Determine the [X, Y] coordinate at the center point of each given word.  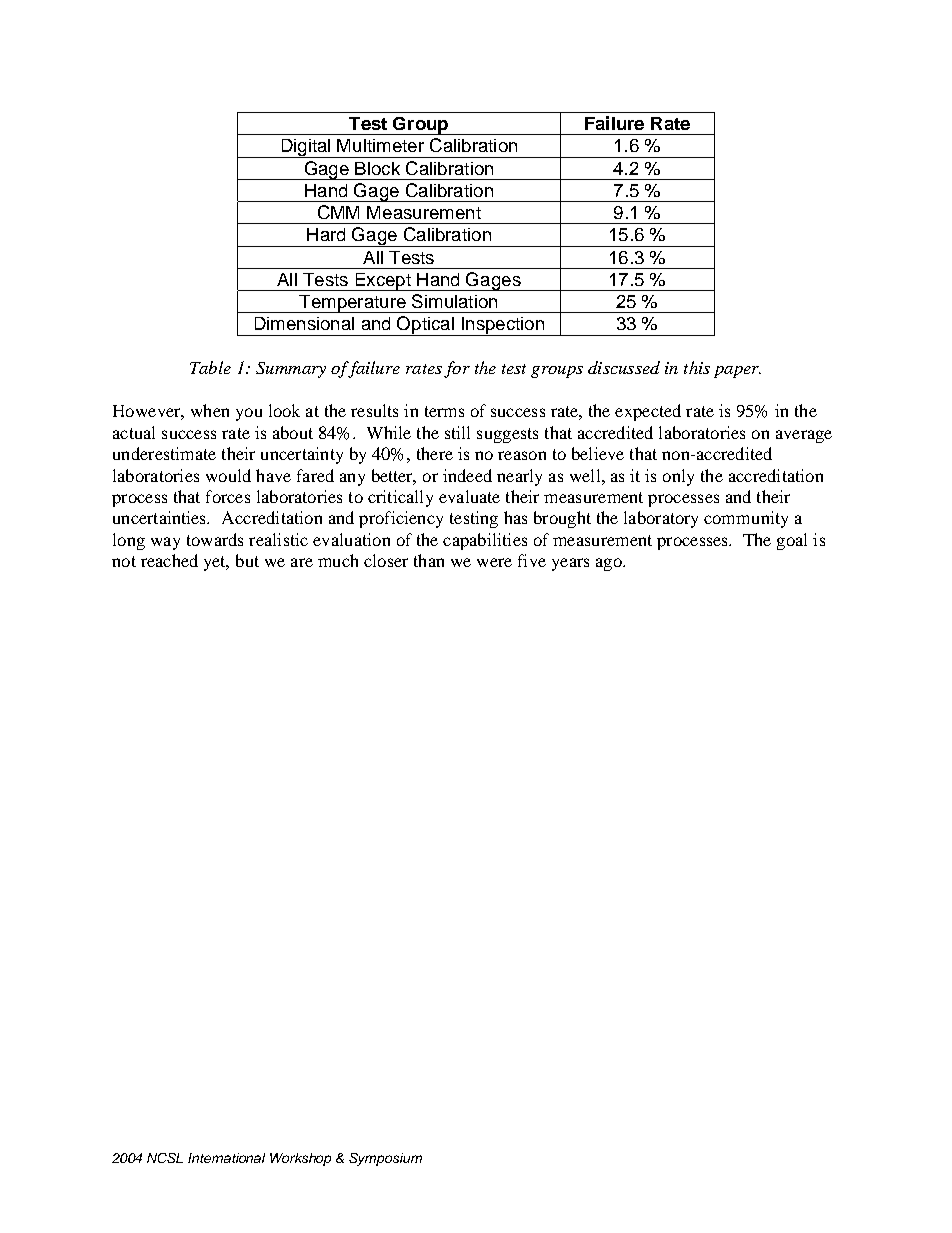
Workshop [300, 1159]
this [697, 367]
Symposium [385, 1159]
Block [377, 168]
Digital [306, 148]
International [226, 1158]
